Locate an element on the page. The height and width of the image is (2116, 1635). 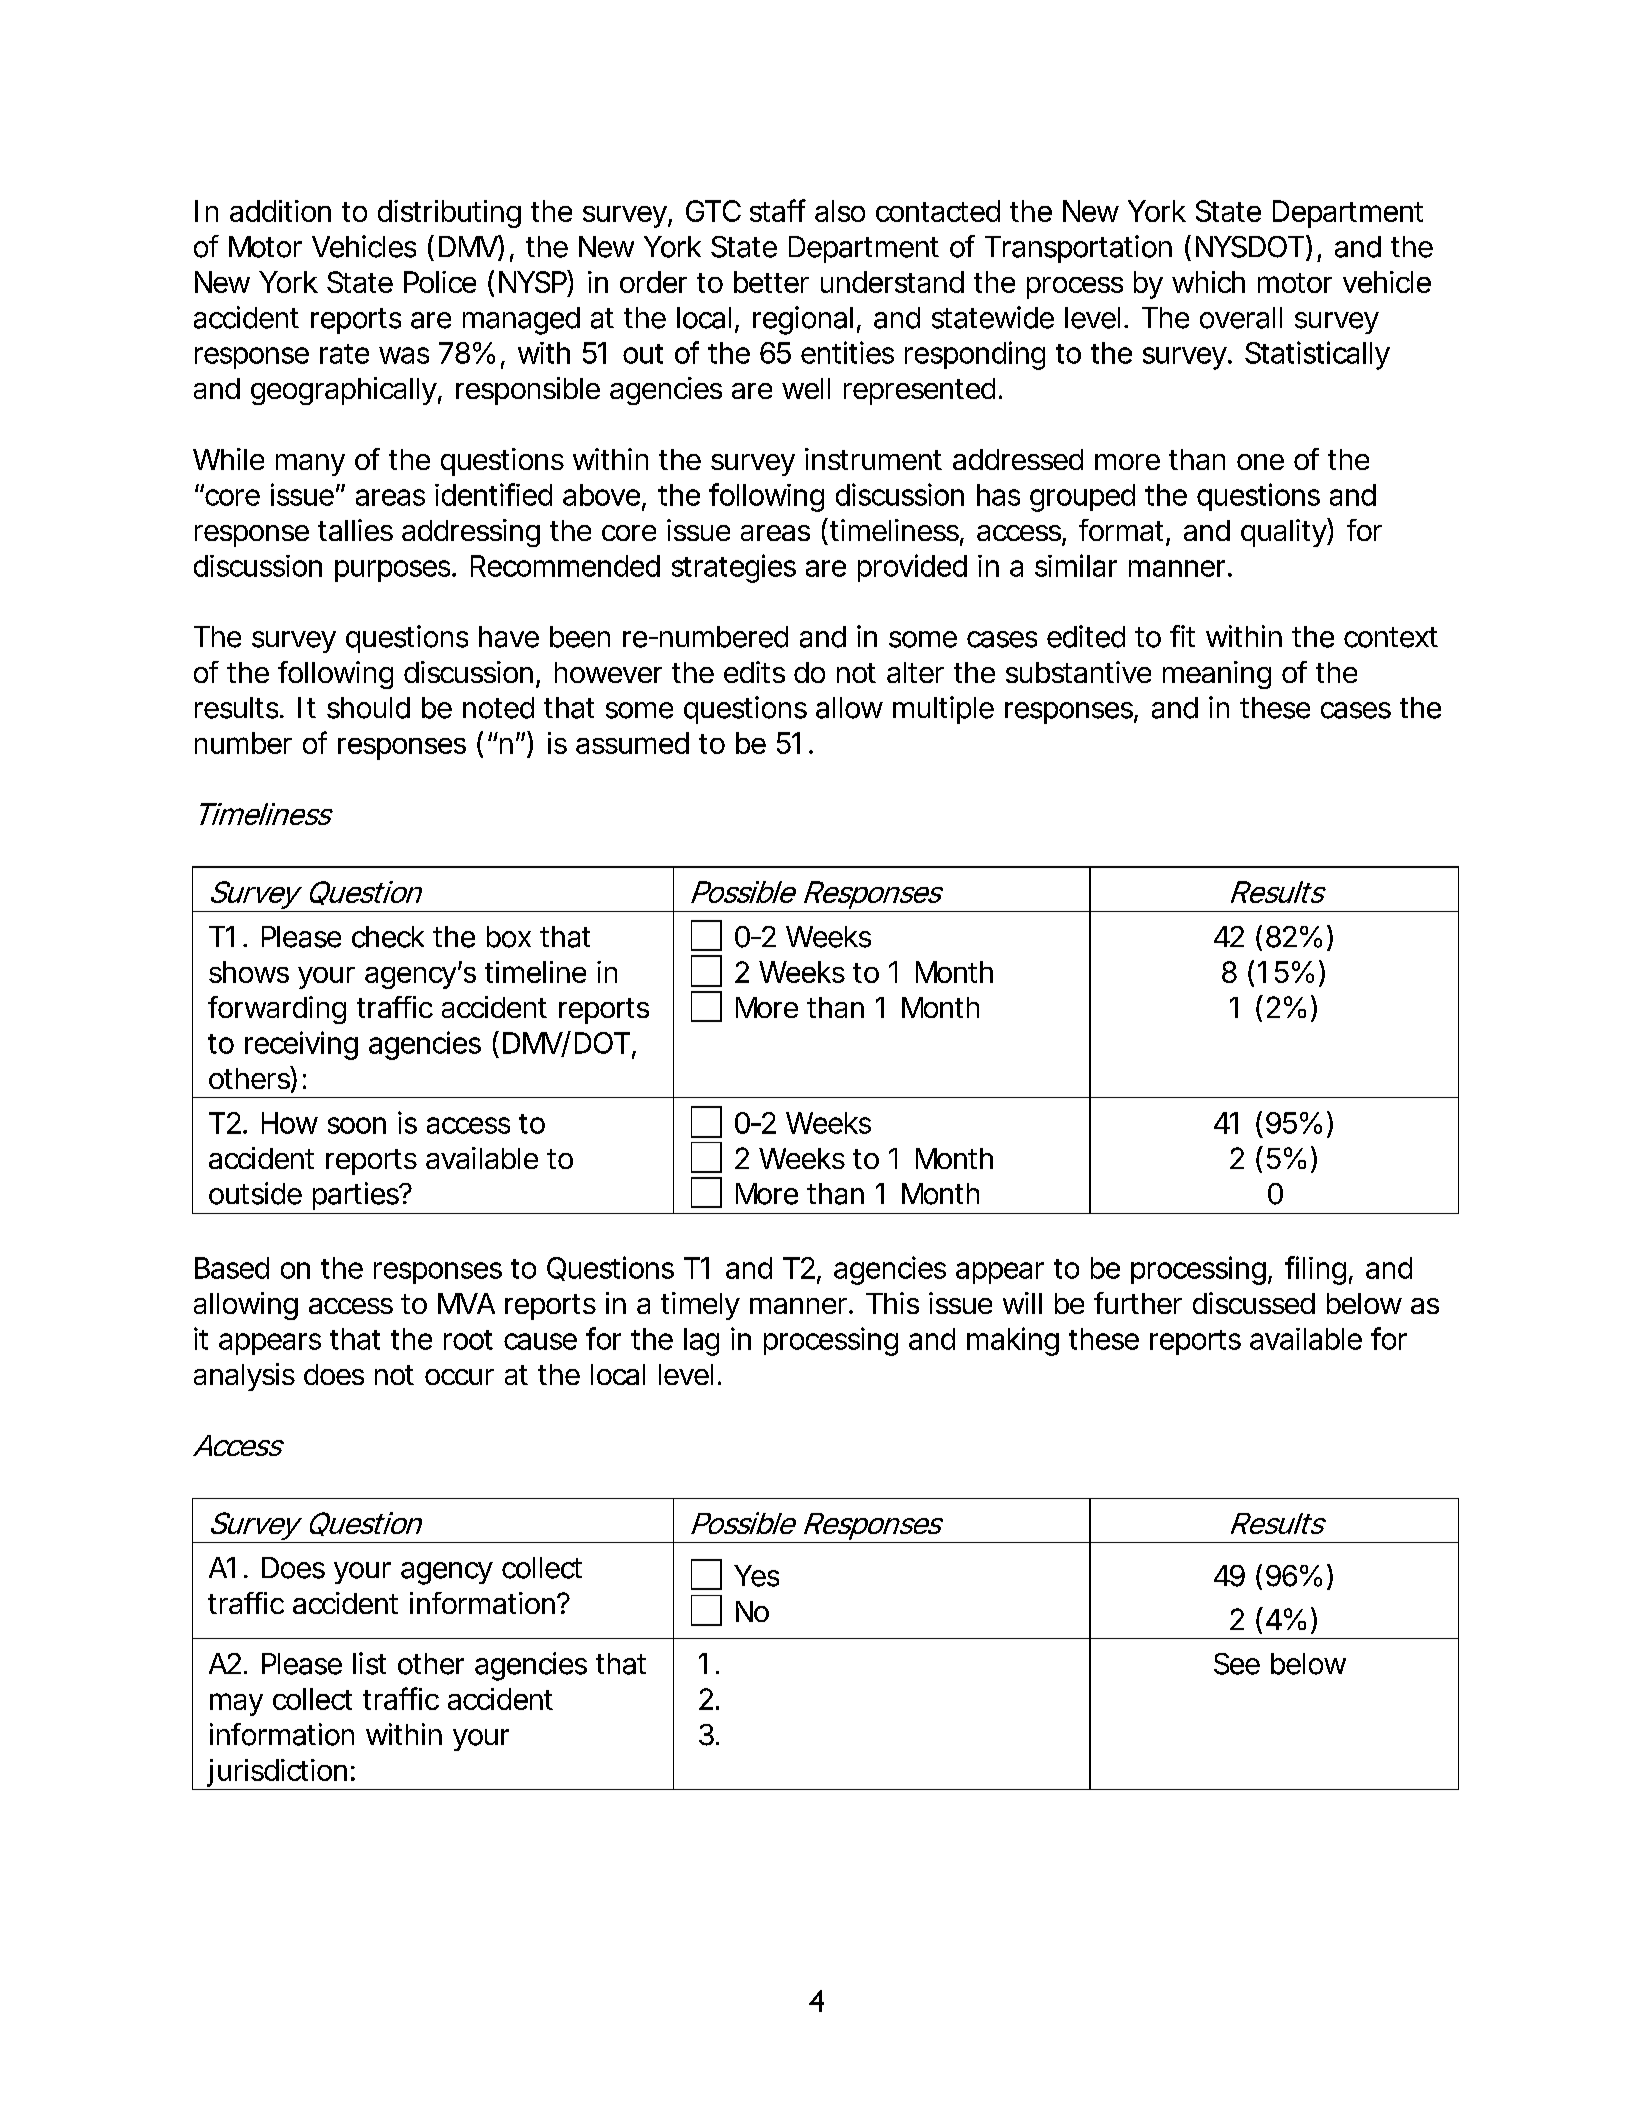
however is located at coordinates (608, 672).
